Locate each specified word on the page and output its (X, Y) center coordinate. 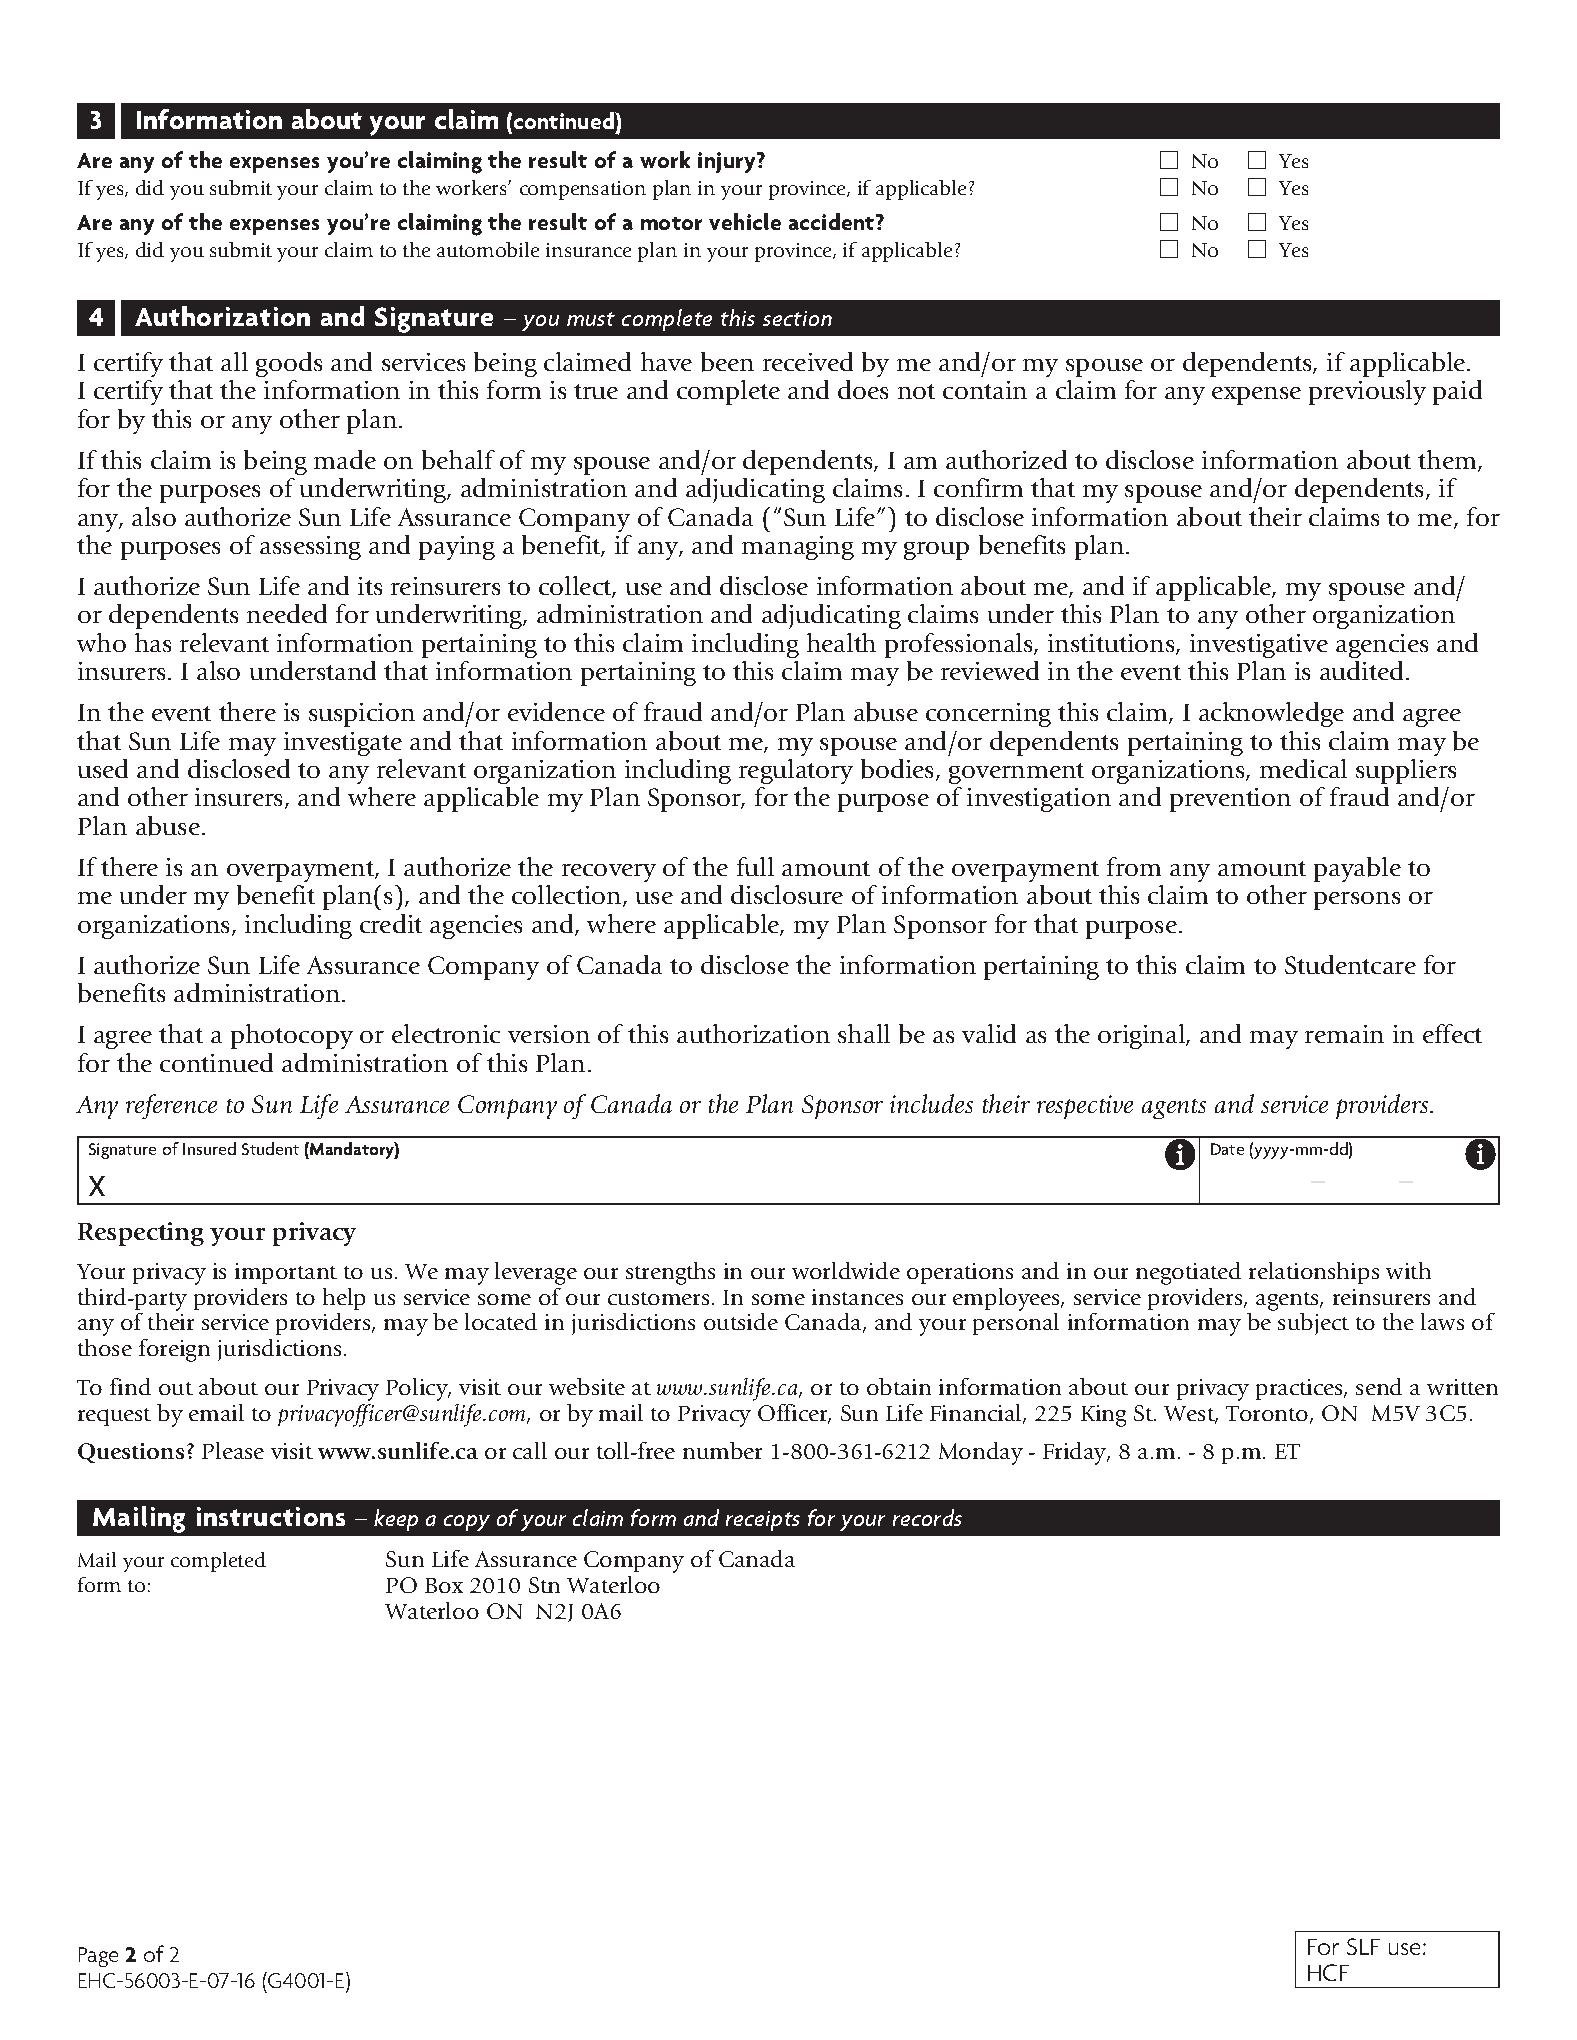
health (841, 642)
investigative (1259, 646)
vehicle (745, 221)
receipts (763, 1521)
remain (1344, 1034)
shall (864, 1033)
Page (98, 1957)
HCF (1328, 1972)
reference (171, 1106)
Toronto (1268, 1415)
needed (287, 613)
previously (1367, 392)
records (927, 1517)
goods (289, 364)
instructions (271, 1516)
